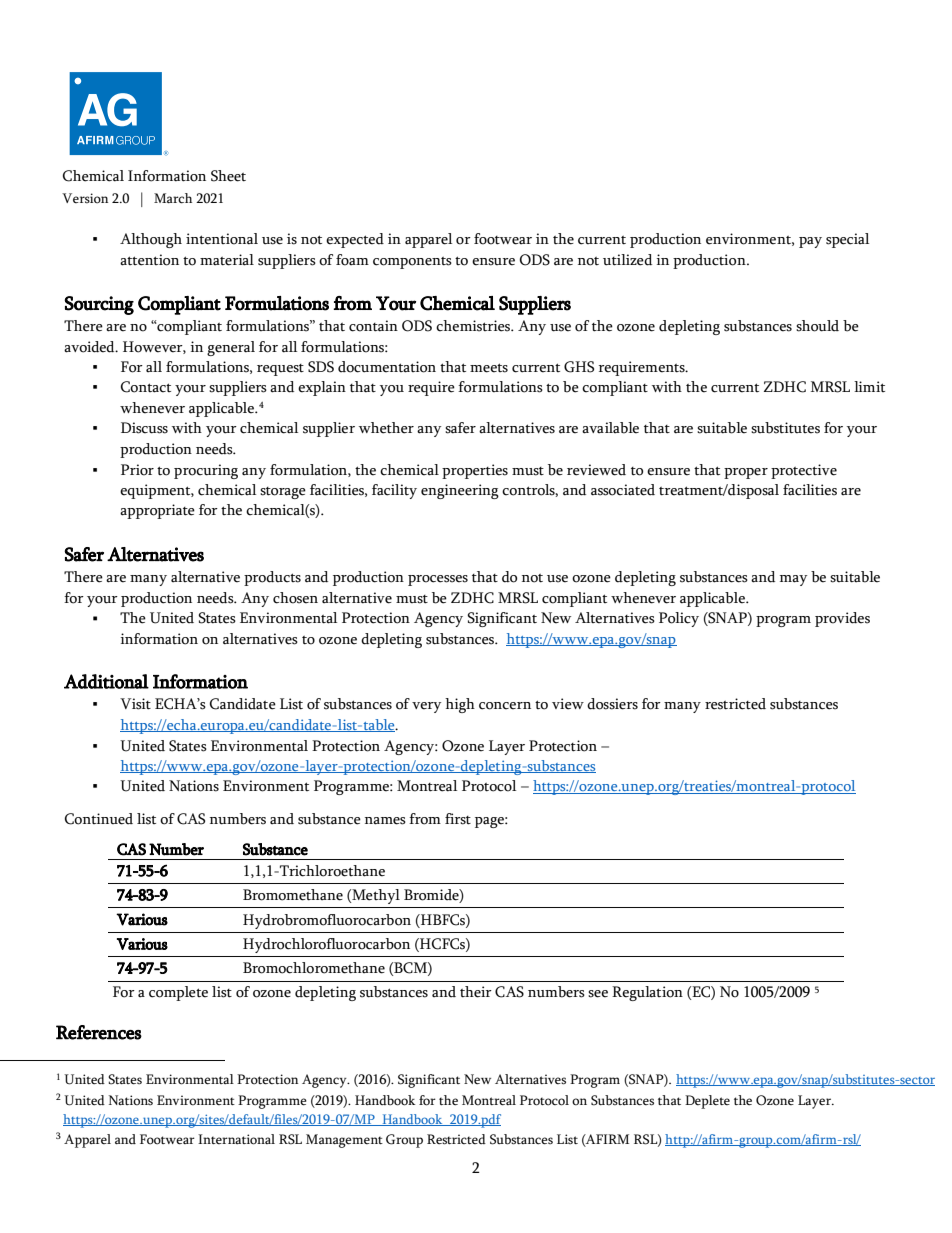 Image resolution: width=952 pixels, height=1233 pixels. I want to click on Continued, so click(99, 819).
